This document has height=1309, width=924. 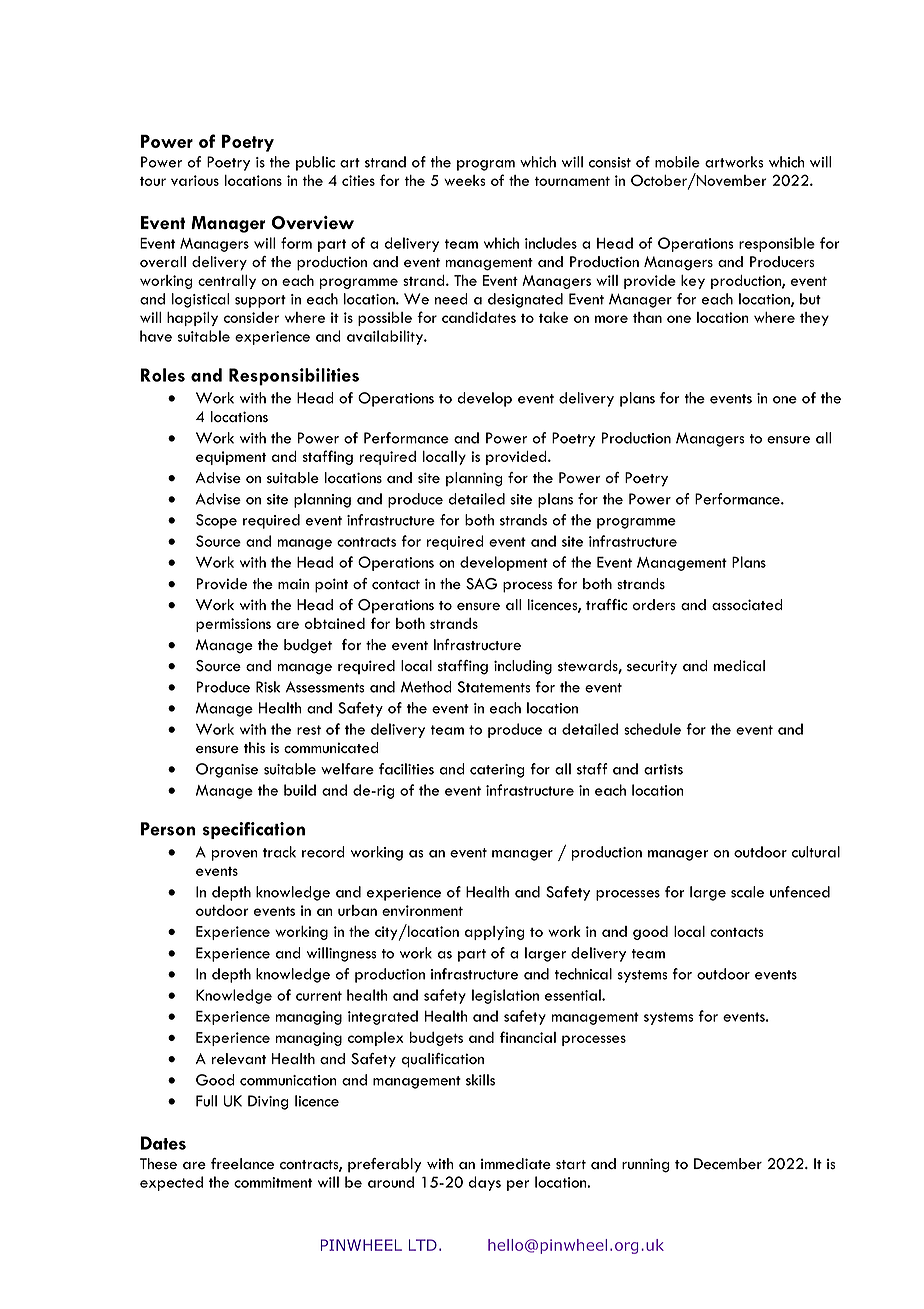 I want to click on Risk, so click(x=268, y=687).
